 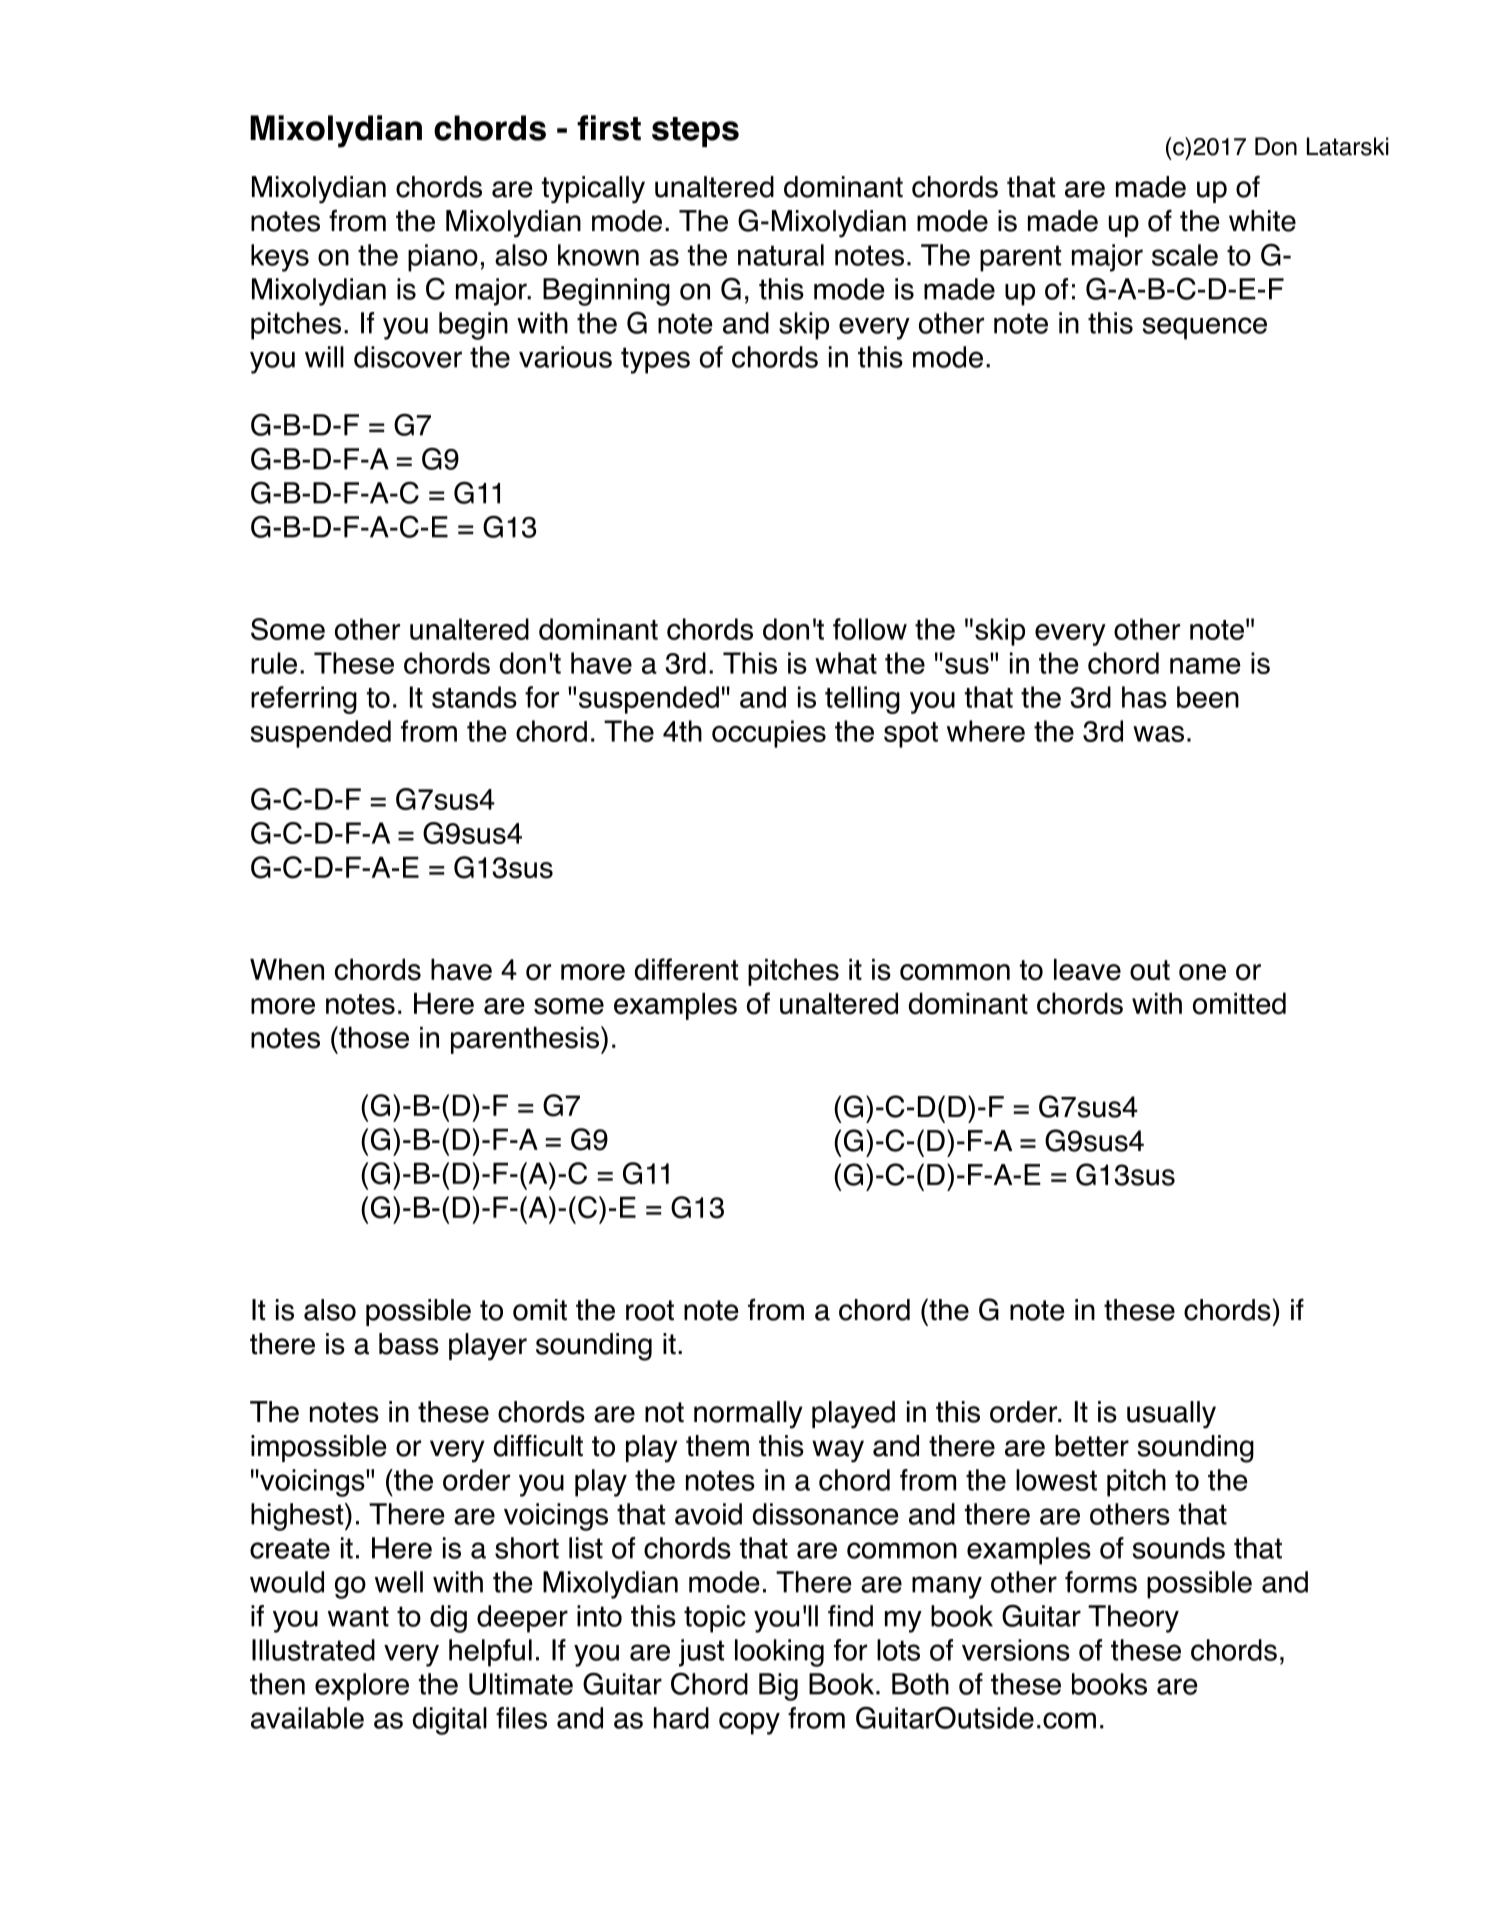 I want to click on steps, so click(x=695, y=132).
